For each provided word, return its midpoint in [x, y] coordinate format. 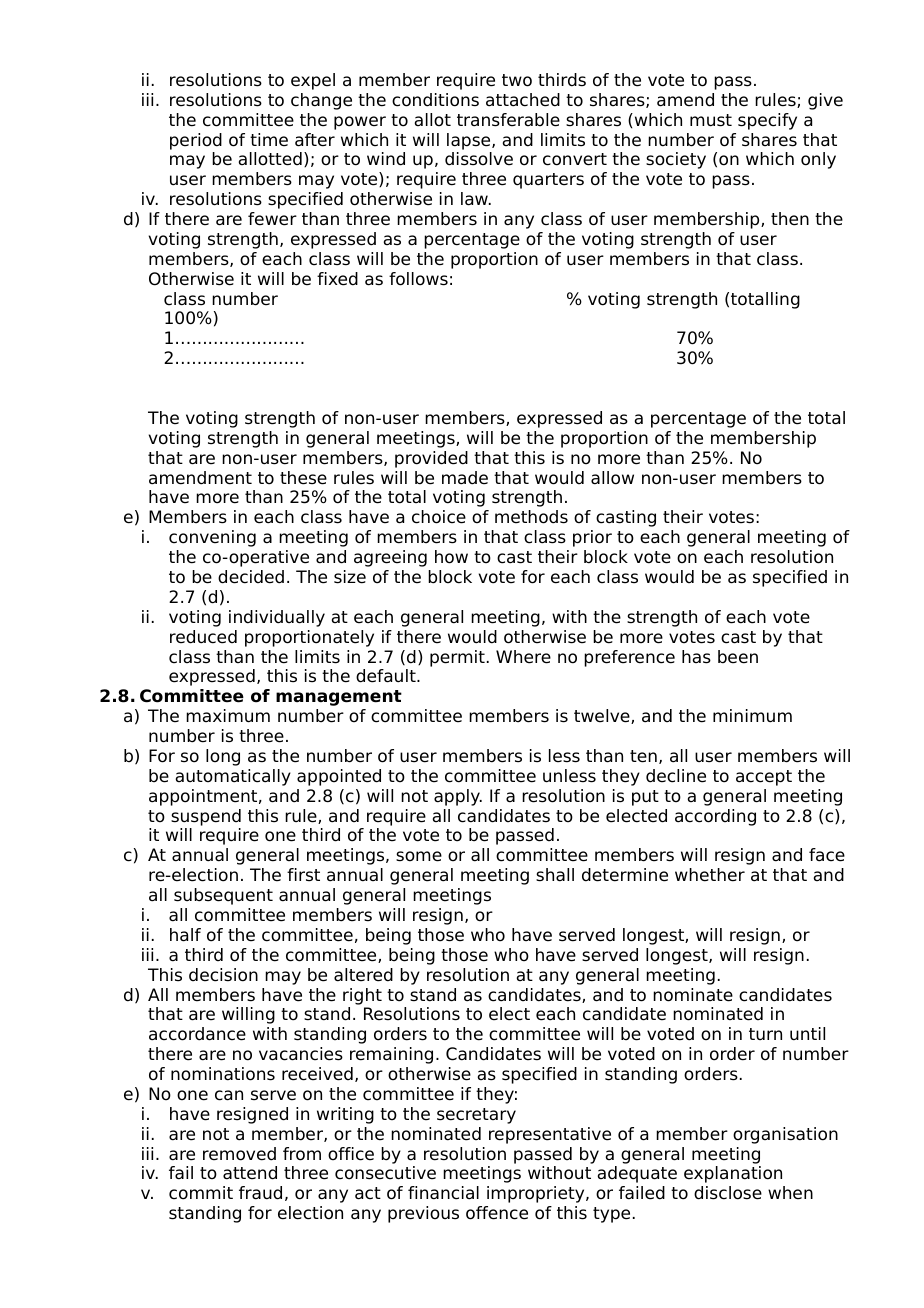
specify [767, 121]
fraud [260, 1193]
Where [523, 657]
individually [277, 618]
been [738, 657]
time [269, 140]
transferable [508, 120]
